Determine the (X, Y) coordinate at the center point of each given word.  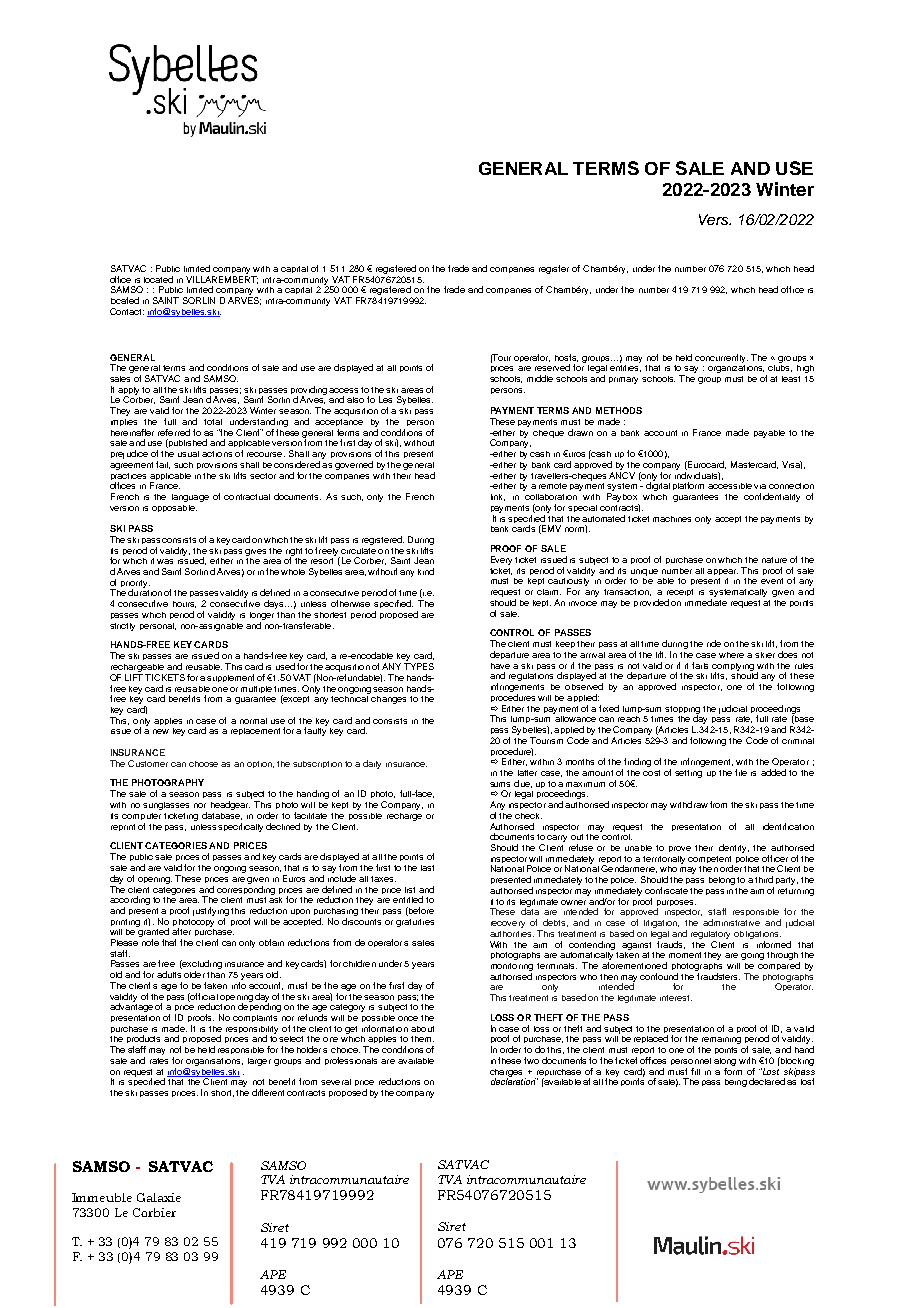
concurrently (721, 358)
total (213, 422)
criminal (798, 741)
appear (722, 572)
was (165, 561)
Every (501, 560)
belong (722, 881)
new (161, 731)
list (410, 890)
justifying (211, 913)
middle (540, 378)
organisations (214, 1062)
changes (388, 700)
